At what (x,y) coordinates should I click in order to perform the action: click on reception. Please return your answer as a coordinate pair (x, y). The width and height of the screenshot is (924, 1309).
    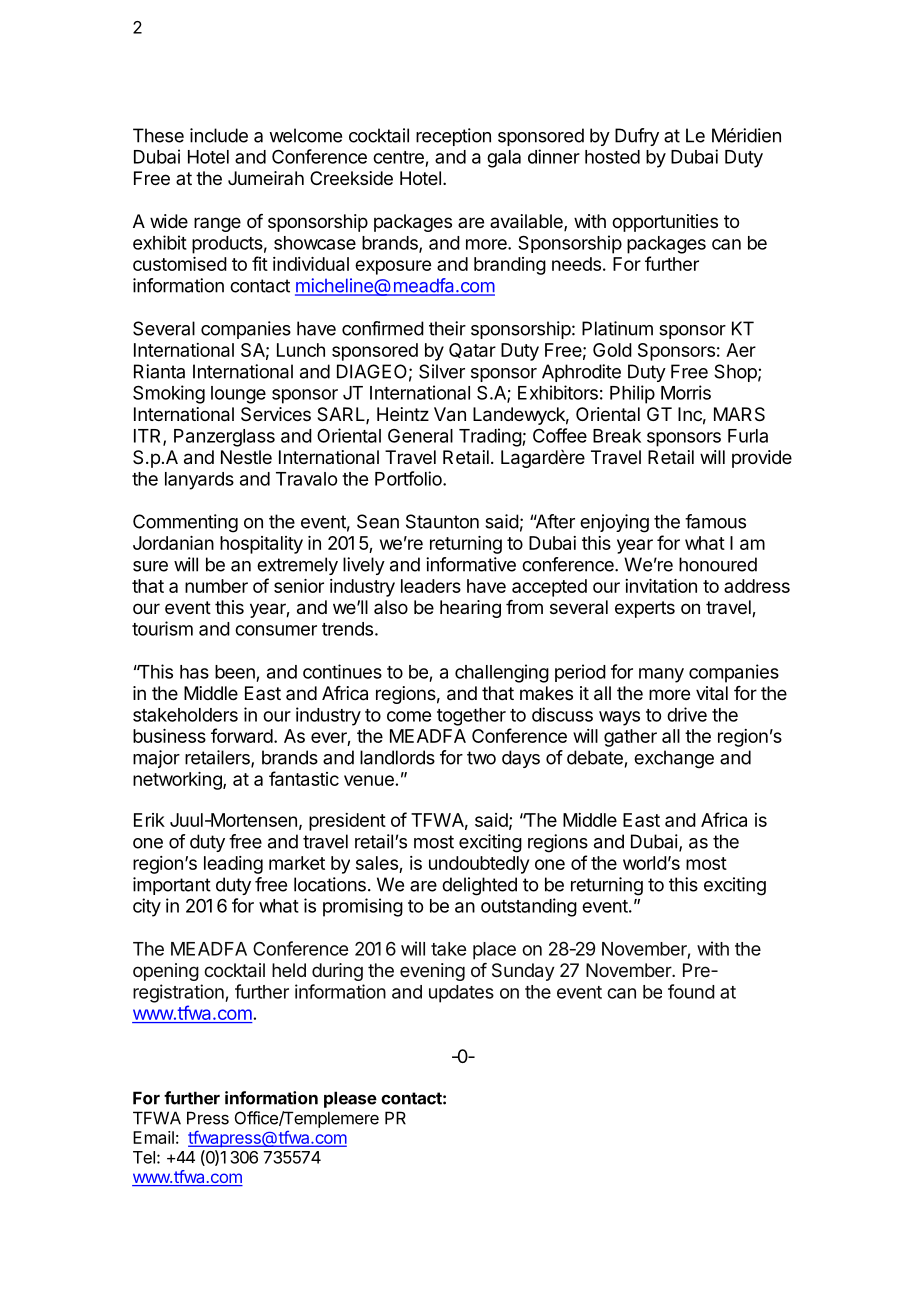
    Looking at the image, I should click on (453, 137).
